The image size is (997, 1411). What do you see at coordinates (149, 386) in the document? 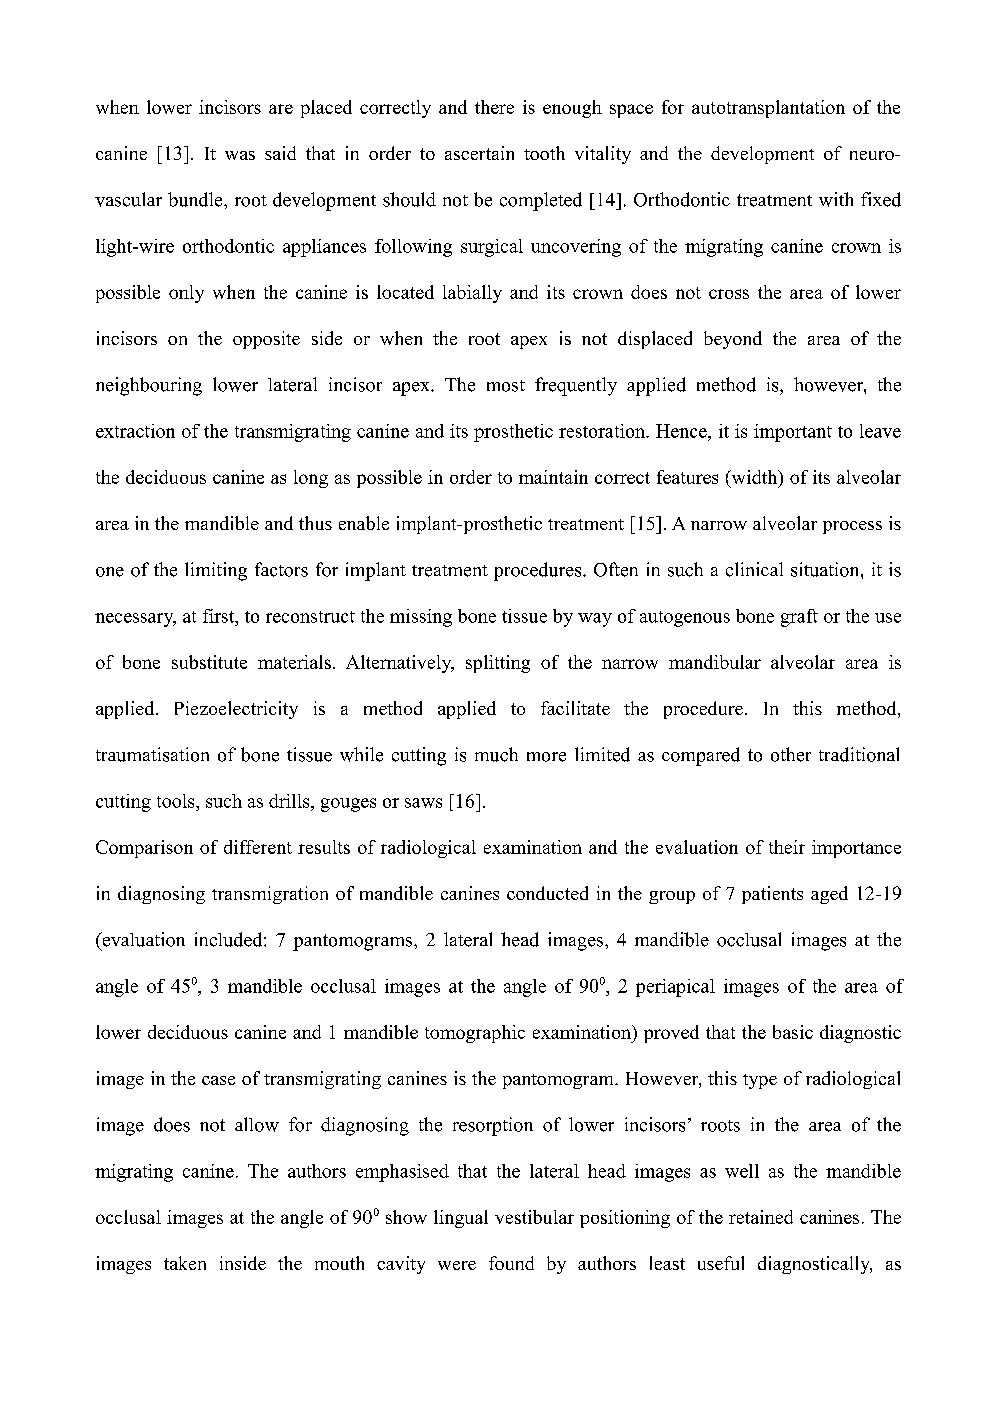
I see `neighbouring` at bounding box center [149, 386].
